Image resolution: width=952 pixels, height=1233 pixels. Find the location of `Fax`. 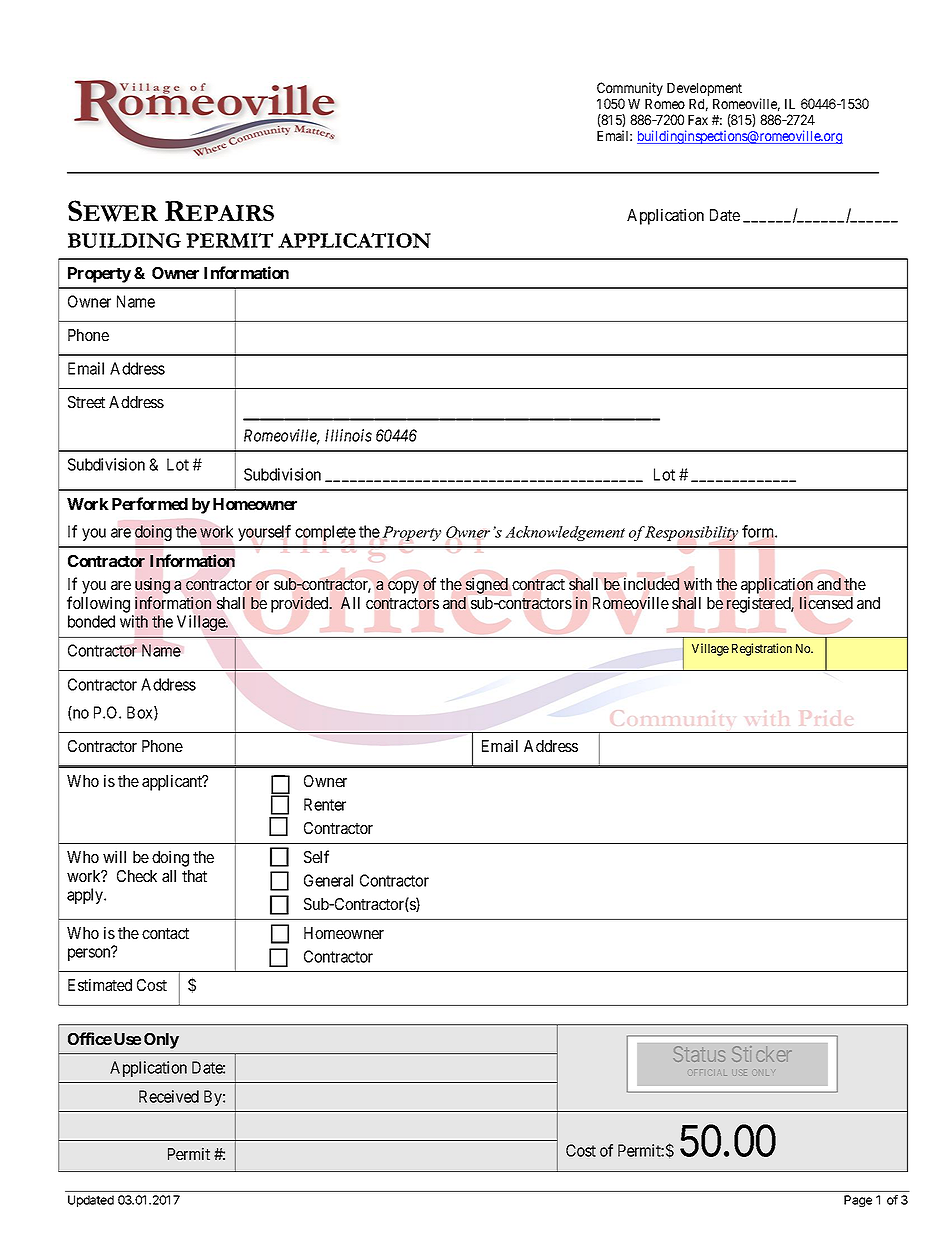

Fax is located at coordinates (698, 120).
